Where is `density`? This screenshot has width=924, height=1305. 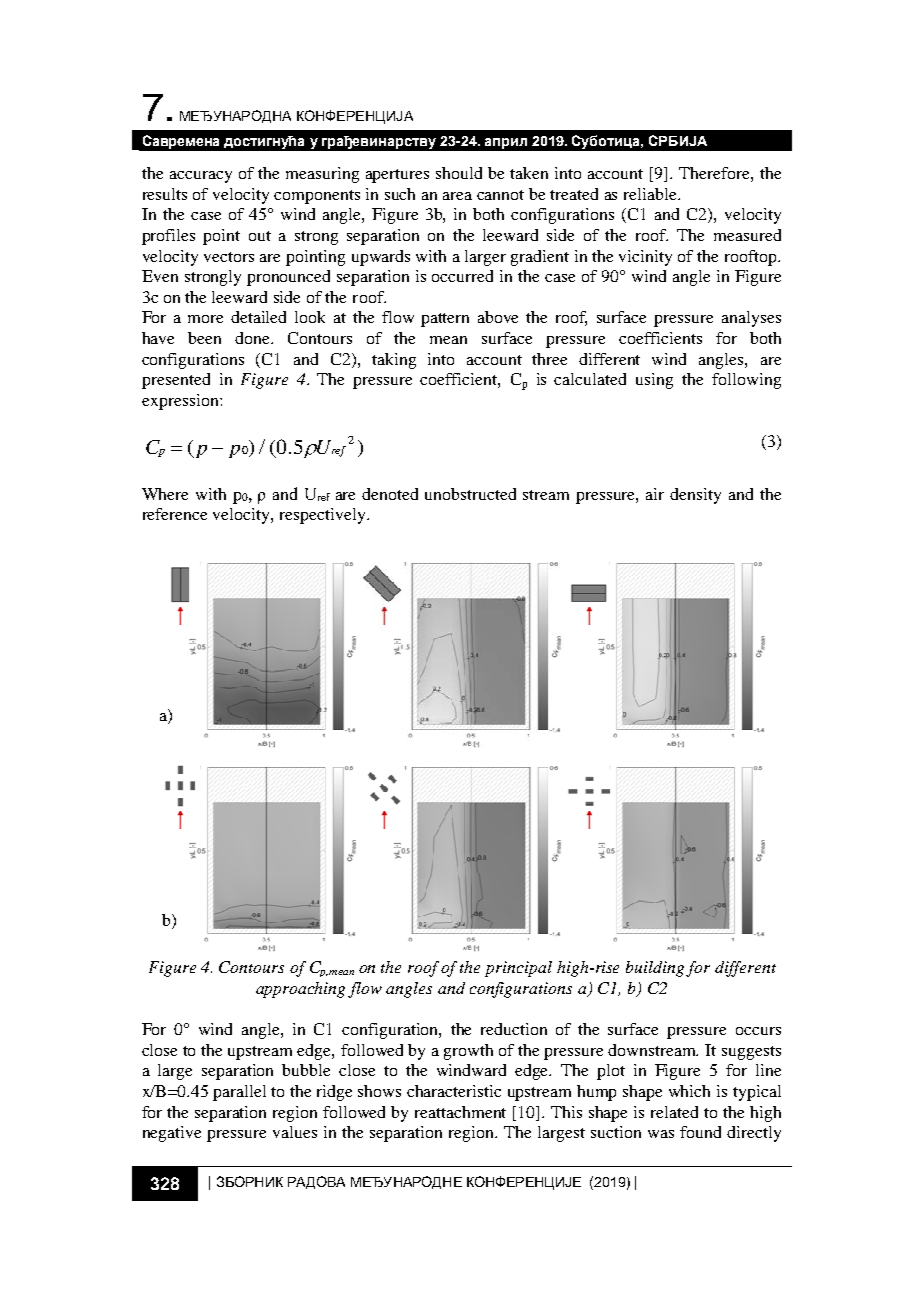
density is located at coordinates (695, 496).
